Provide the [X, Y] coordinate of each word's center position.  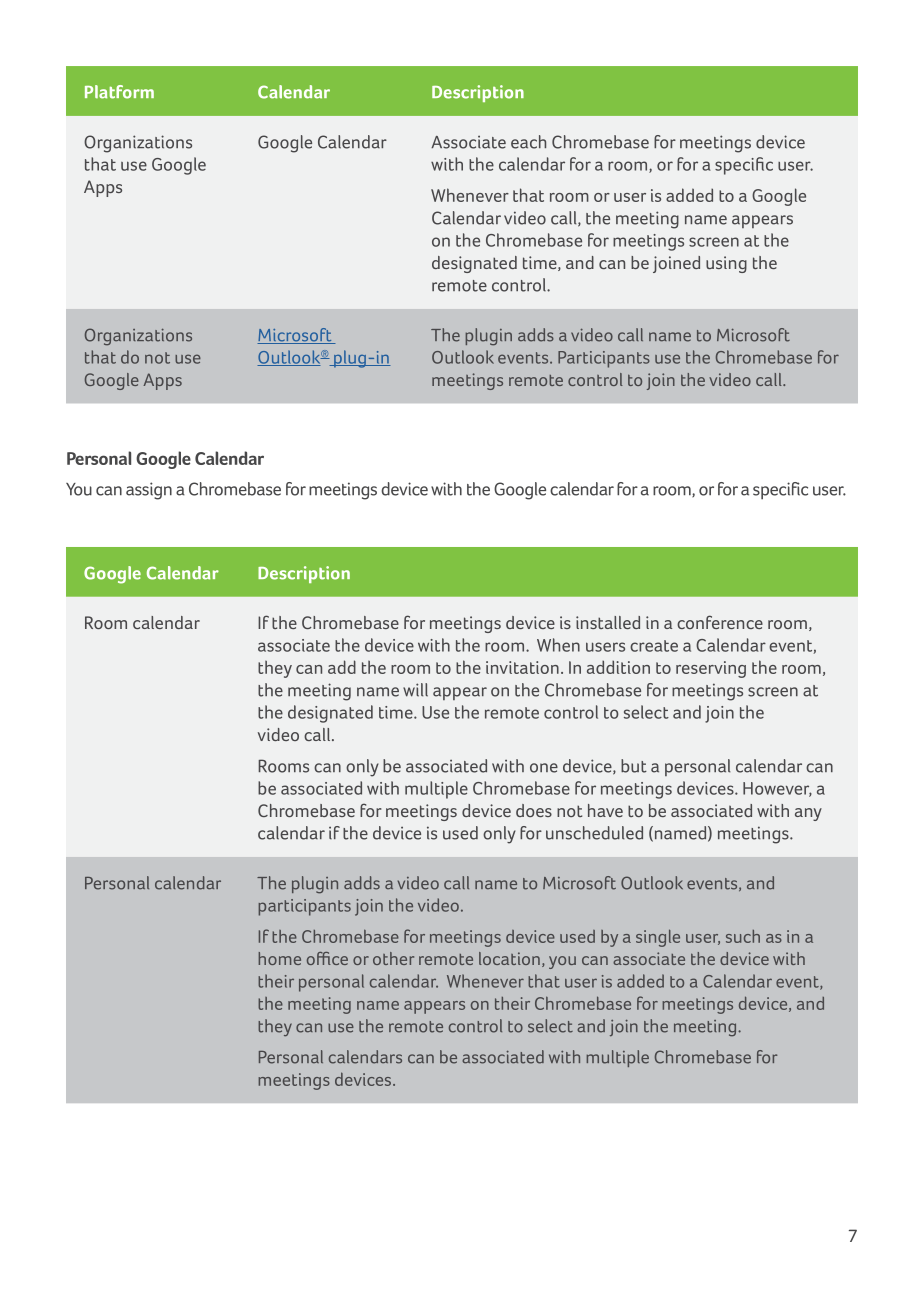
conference [720, 622]
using [726, 264]
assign [149, 491]
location [509, 958]
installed [608, 622]
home [279, 958]
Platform [119, 92]
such [743, 936]
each [528, 142]
